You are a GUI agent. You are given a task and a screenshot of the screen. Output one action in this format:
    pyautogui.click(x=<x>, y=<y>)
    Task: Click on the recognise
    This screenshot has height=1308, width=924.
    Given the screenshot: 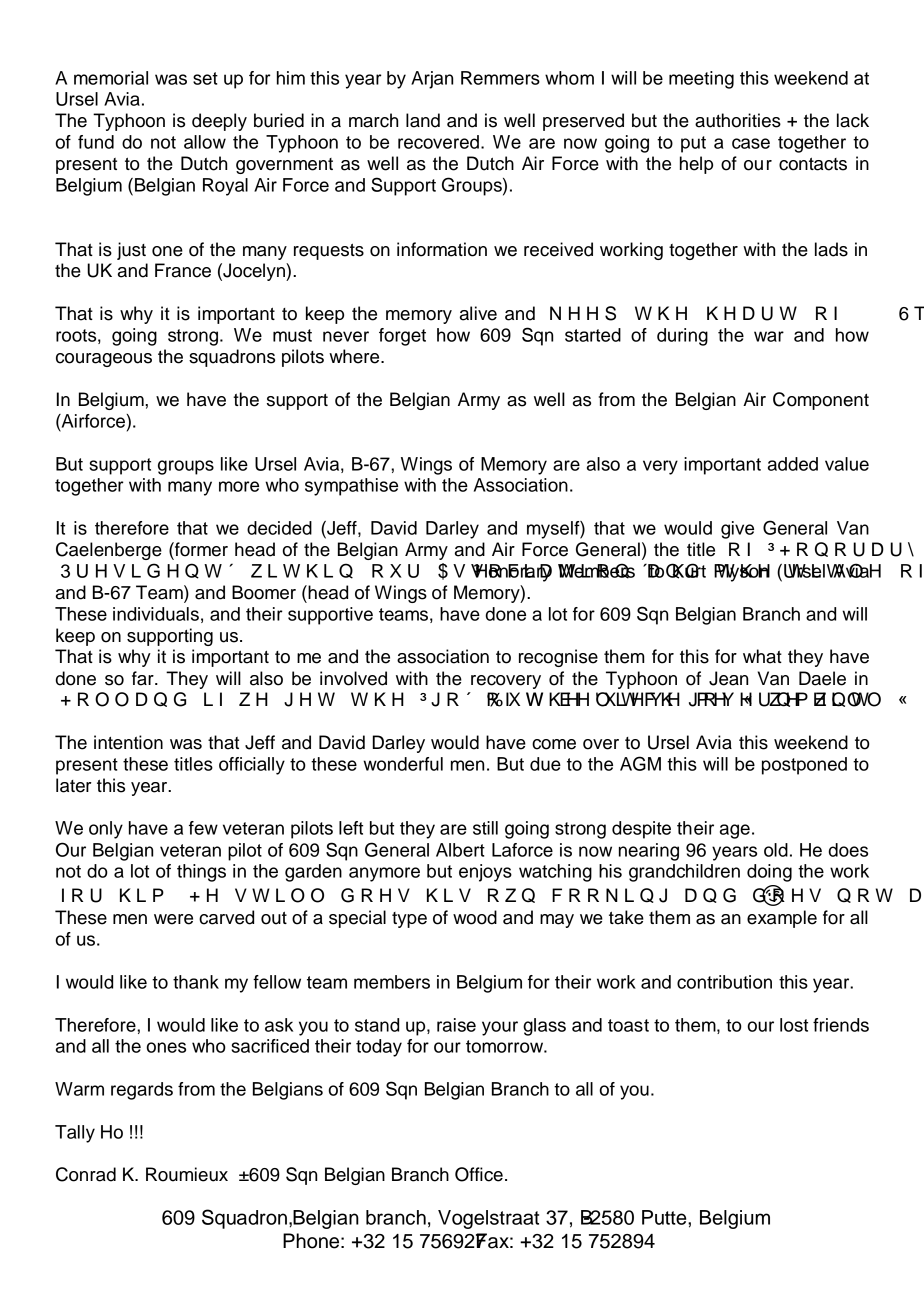 What is the action you would take?
    pyautogui.click(x=558, y=658)
